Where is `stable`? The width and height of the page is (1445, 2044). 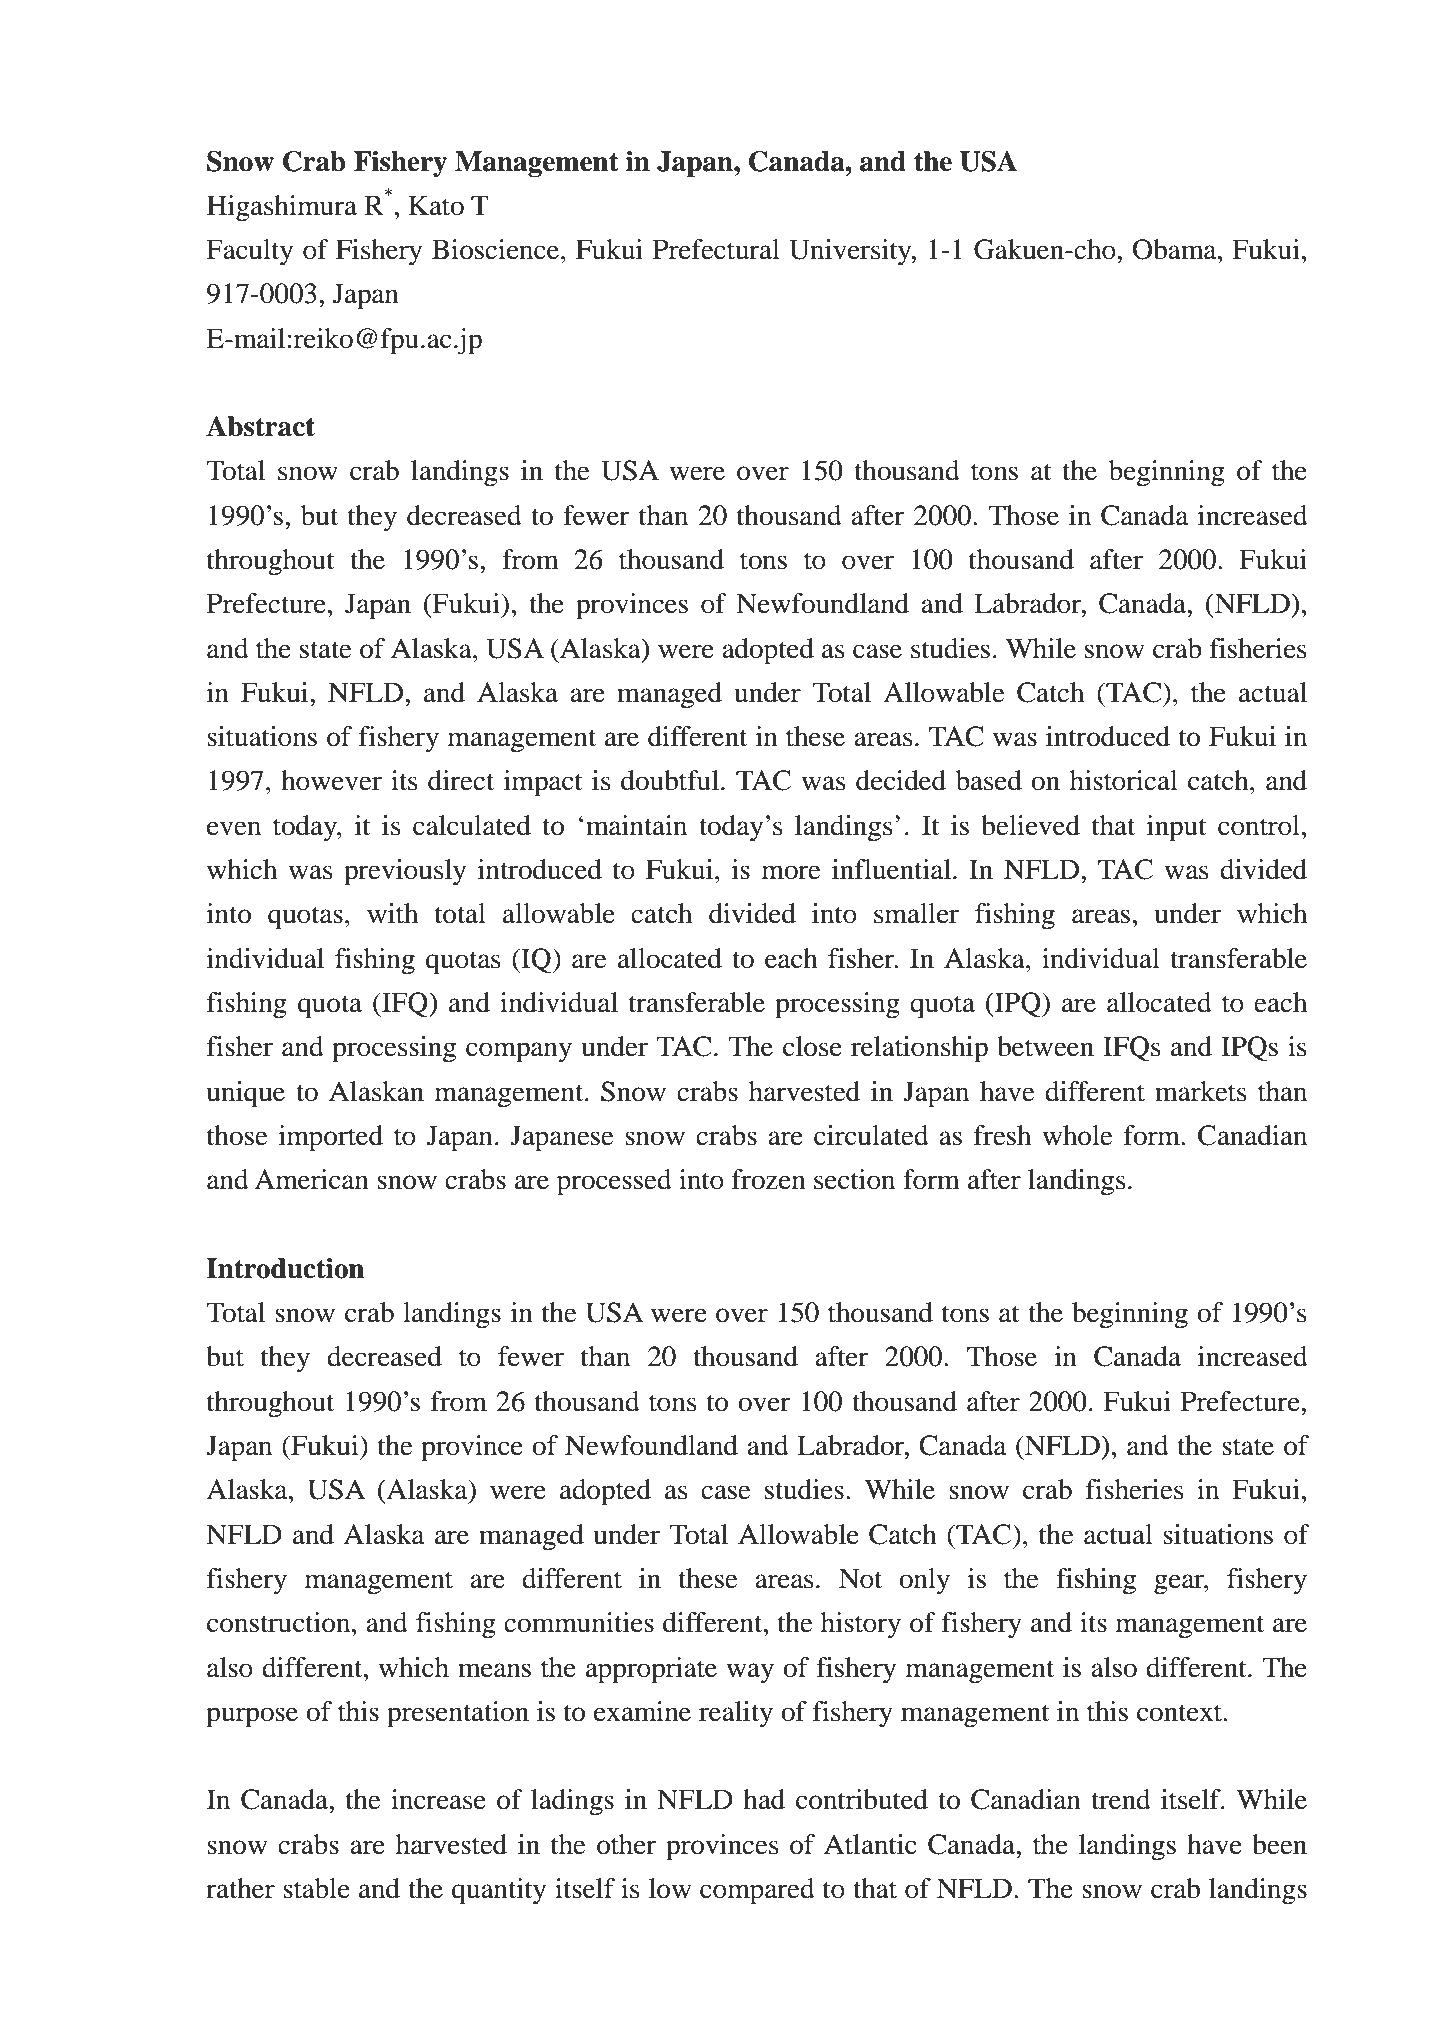
stable is located at coordinates (316, 1888).
